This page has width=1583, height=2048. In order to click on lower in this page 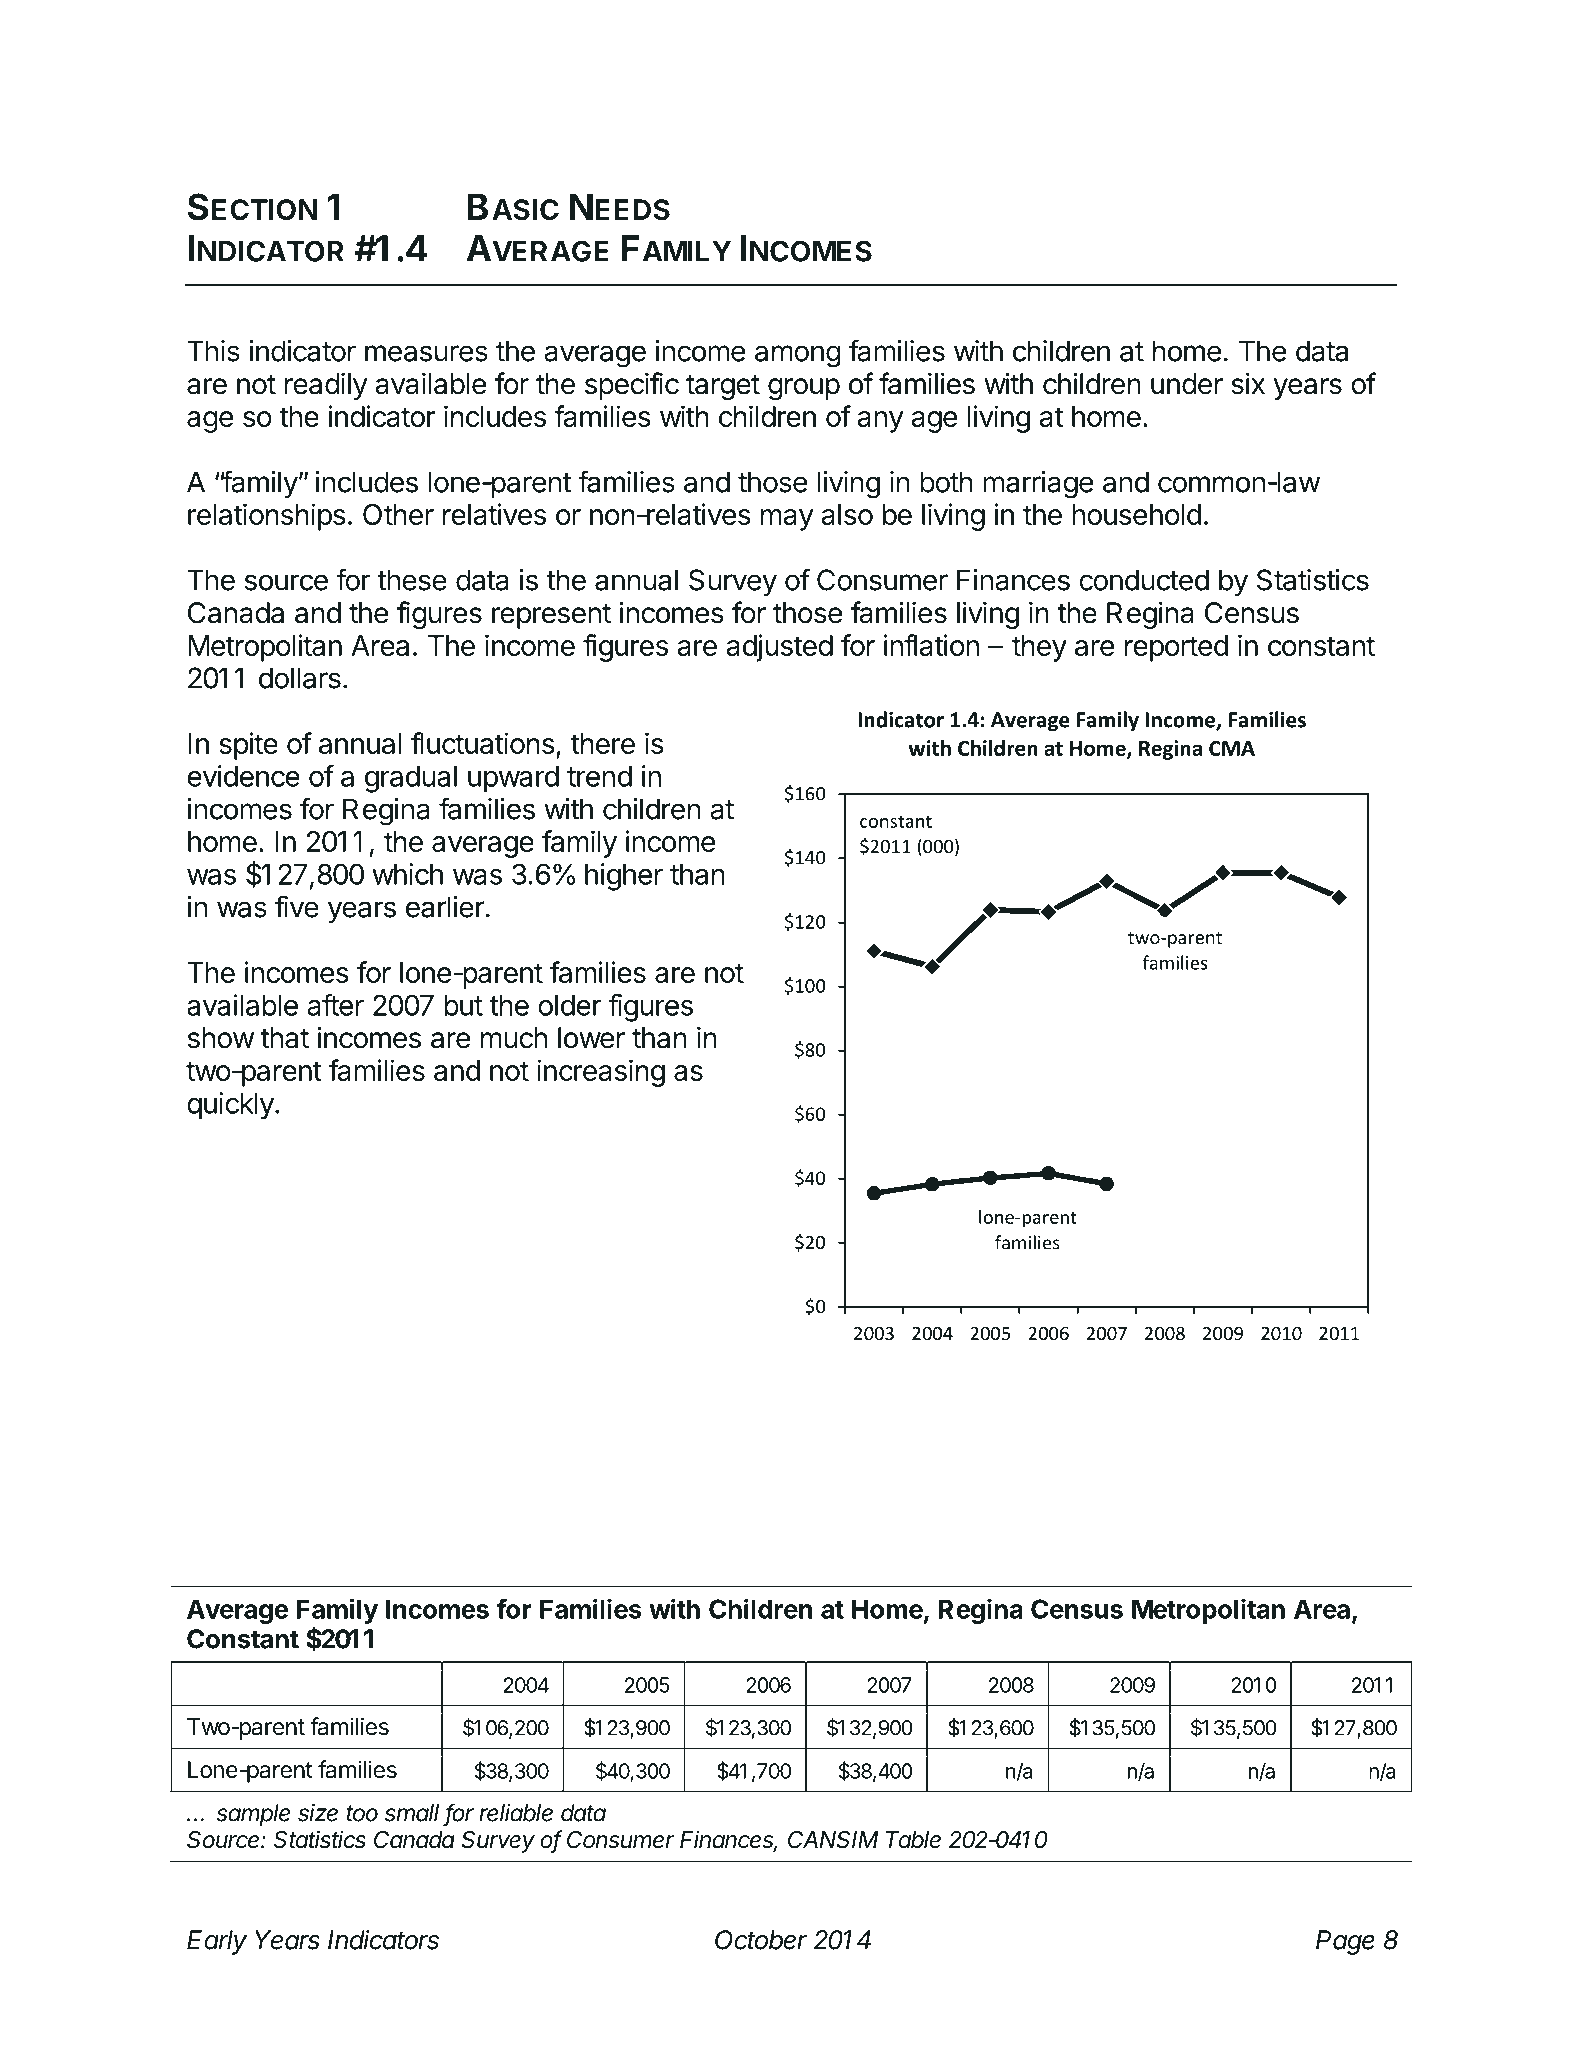, I will do `click(591, 1038)`.
